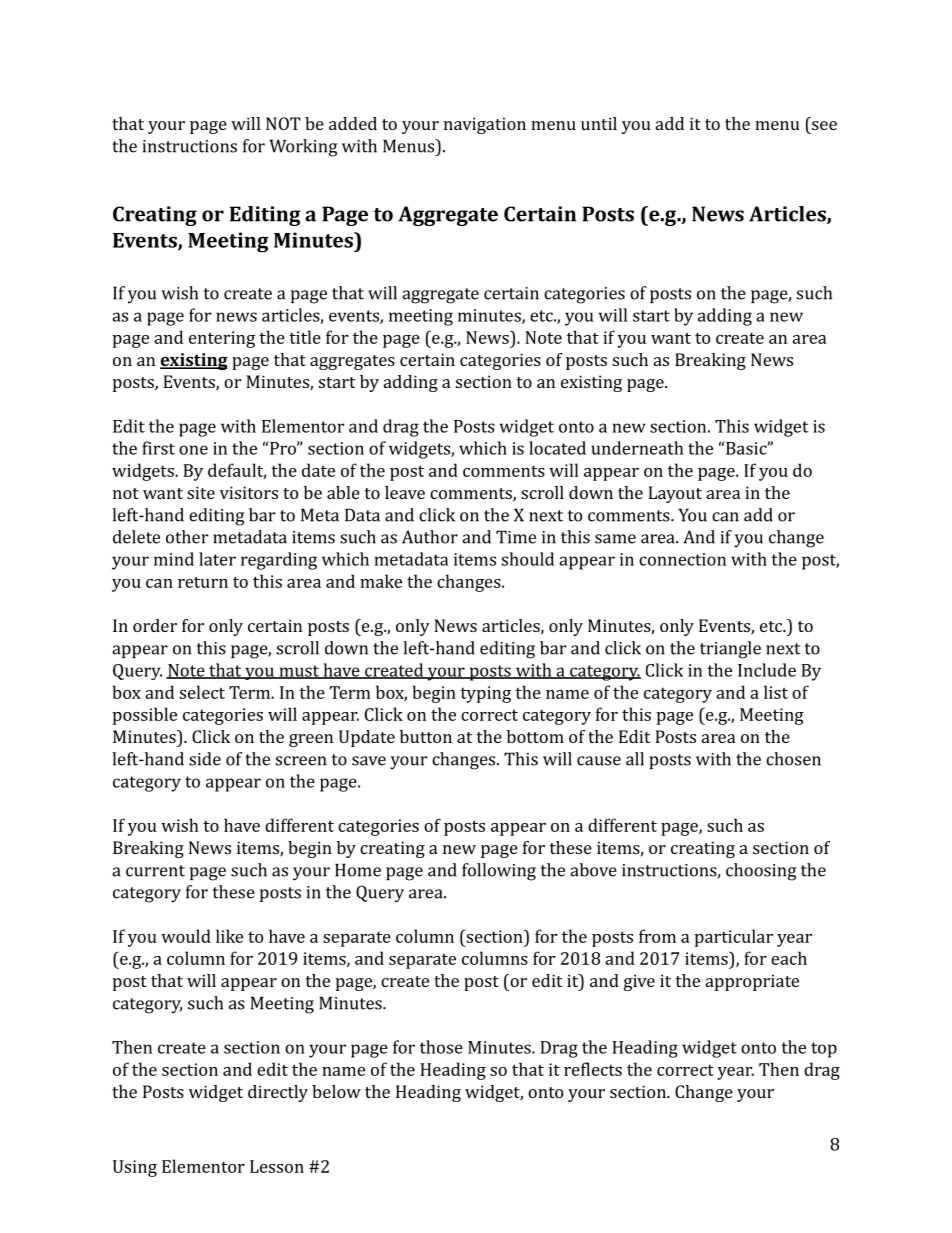 The height and width of the document is (1233, 952). What do you see at coordinates (277, 1166) in the document?
I see `Lesson` at bounding box center [277, 1166].
